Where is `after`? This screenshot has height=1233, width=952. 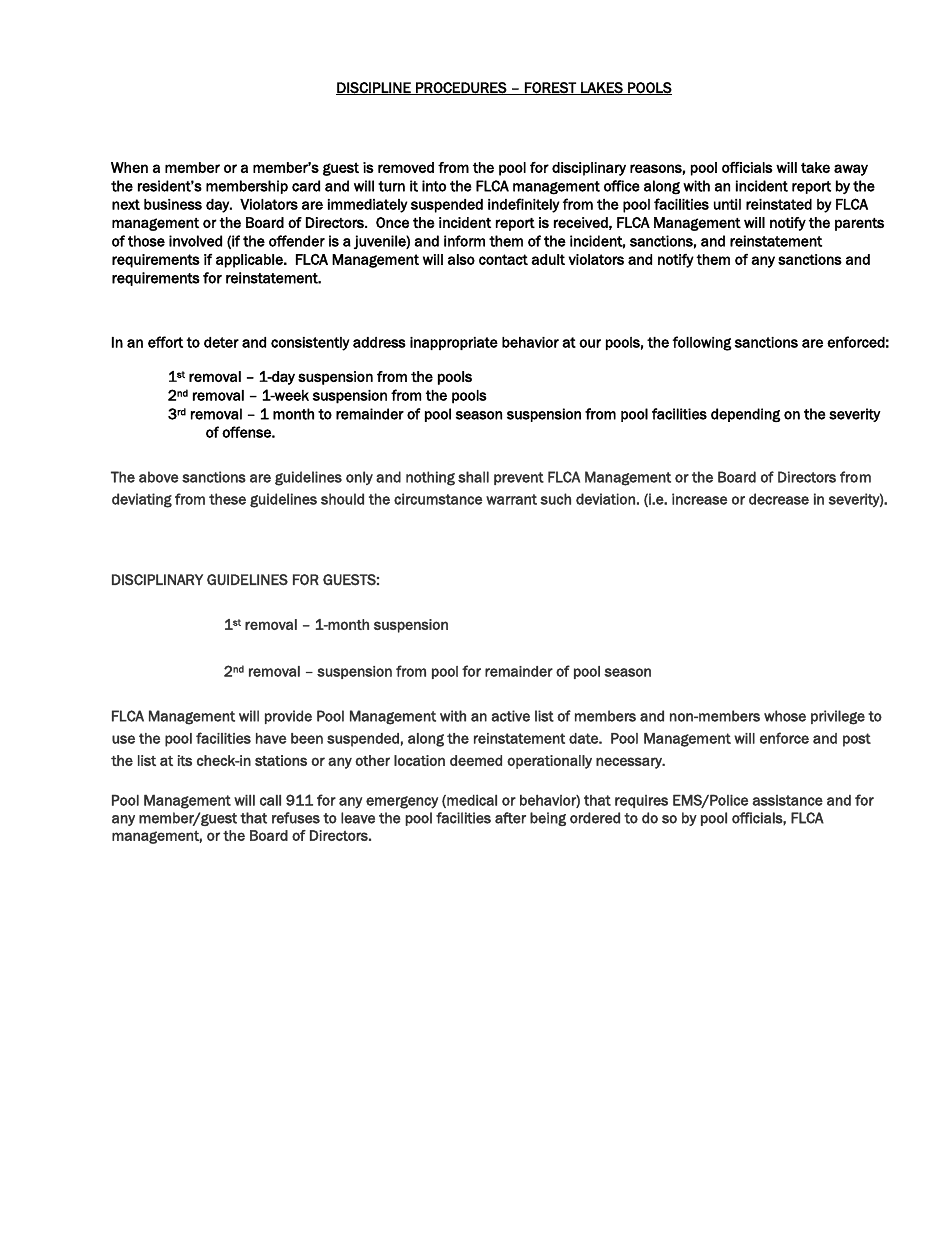
after is located at coordinates (510, 818).
